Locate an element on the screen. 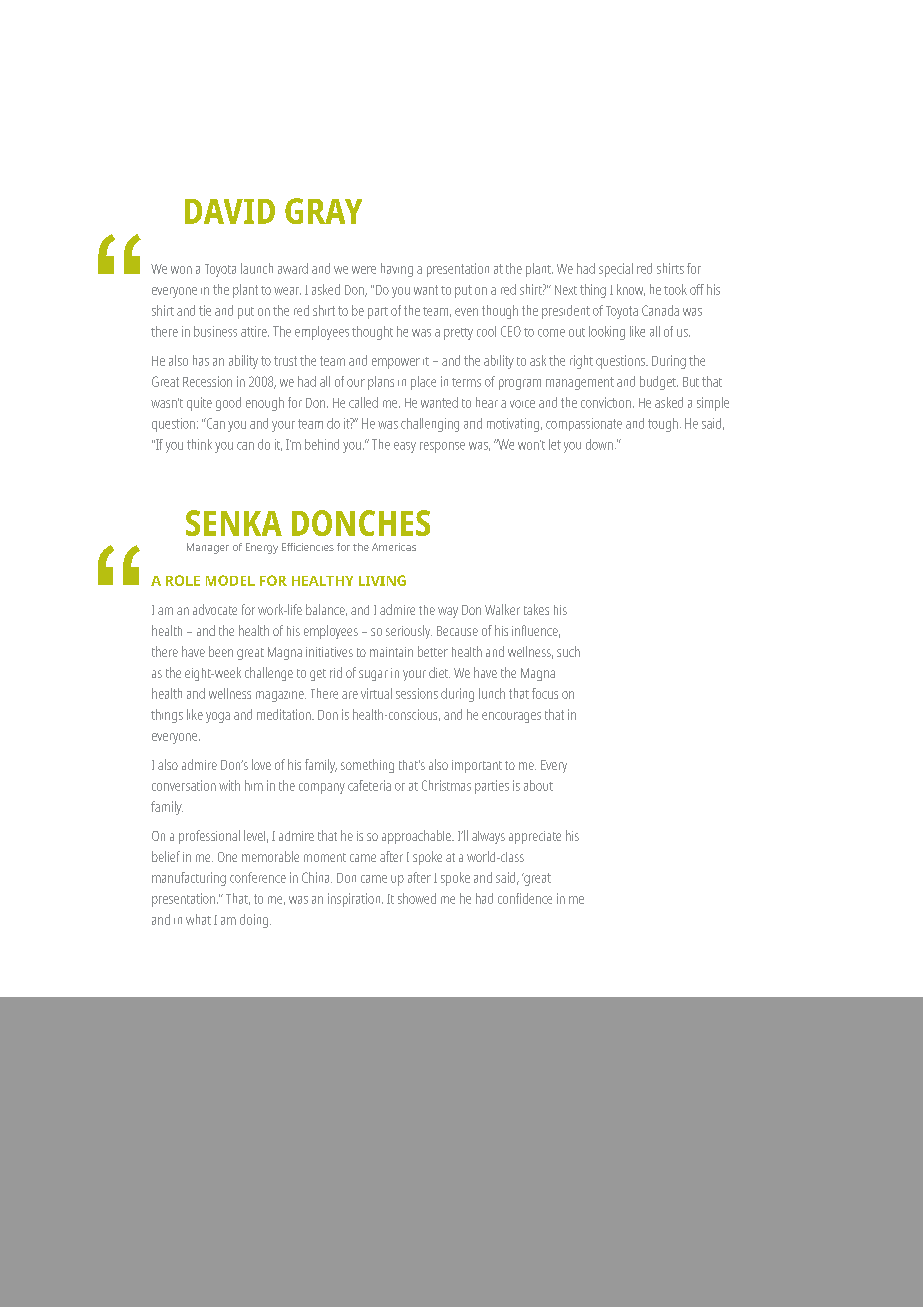 This screenshot has width=924, height=1307. having is located at coordinates (397, 270).
